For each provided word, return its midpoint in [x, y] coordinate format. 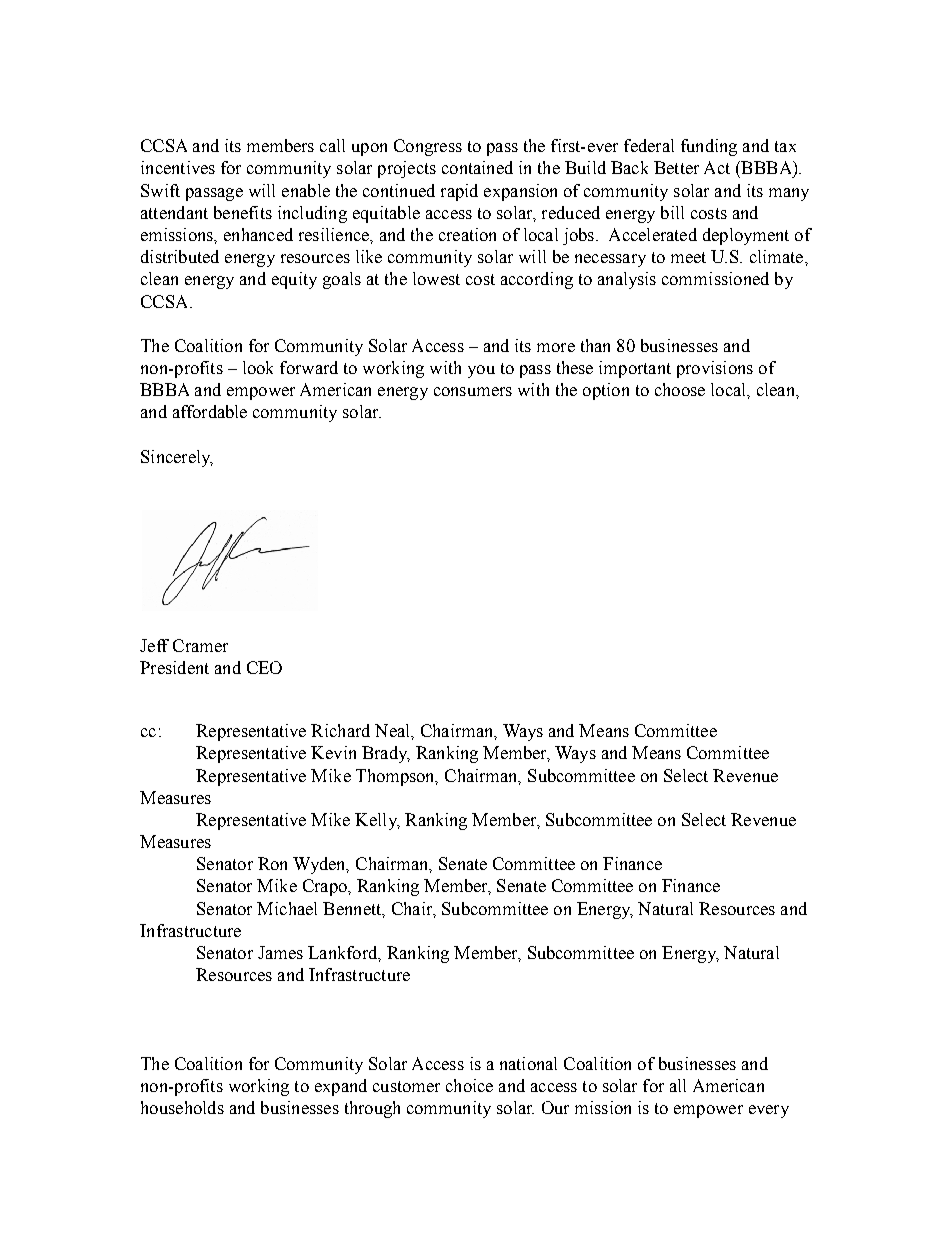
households [182, 1107]
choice [469, 1085]
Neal [393, 730]
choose [680, 389]
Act [717, 167]
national [528, 1063]
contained [477, 167]
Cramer [200, 645]
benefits [243, 212]
